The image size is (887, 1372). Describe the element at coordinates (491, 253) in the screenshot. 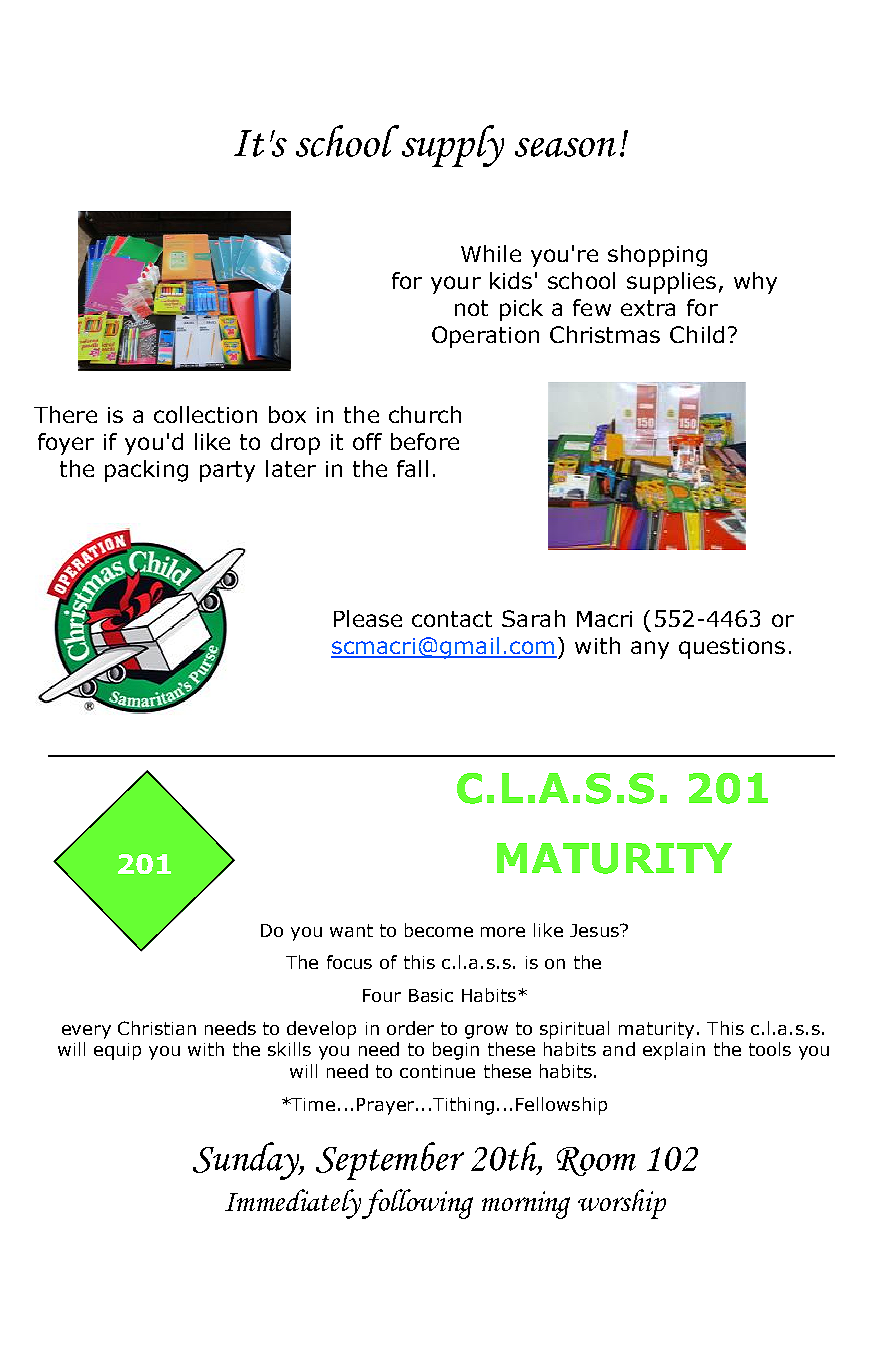

I see `While` at that location.
